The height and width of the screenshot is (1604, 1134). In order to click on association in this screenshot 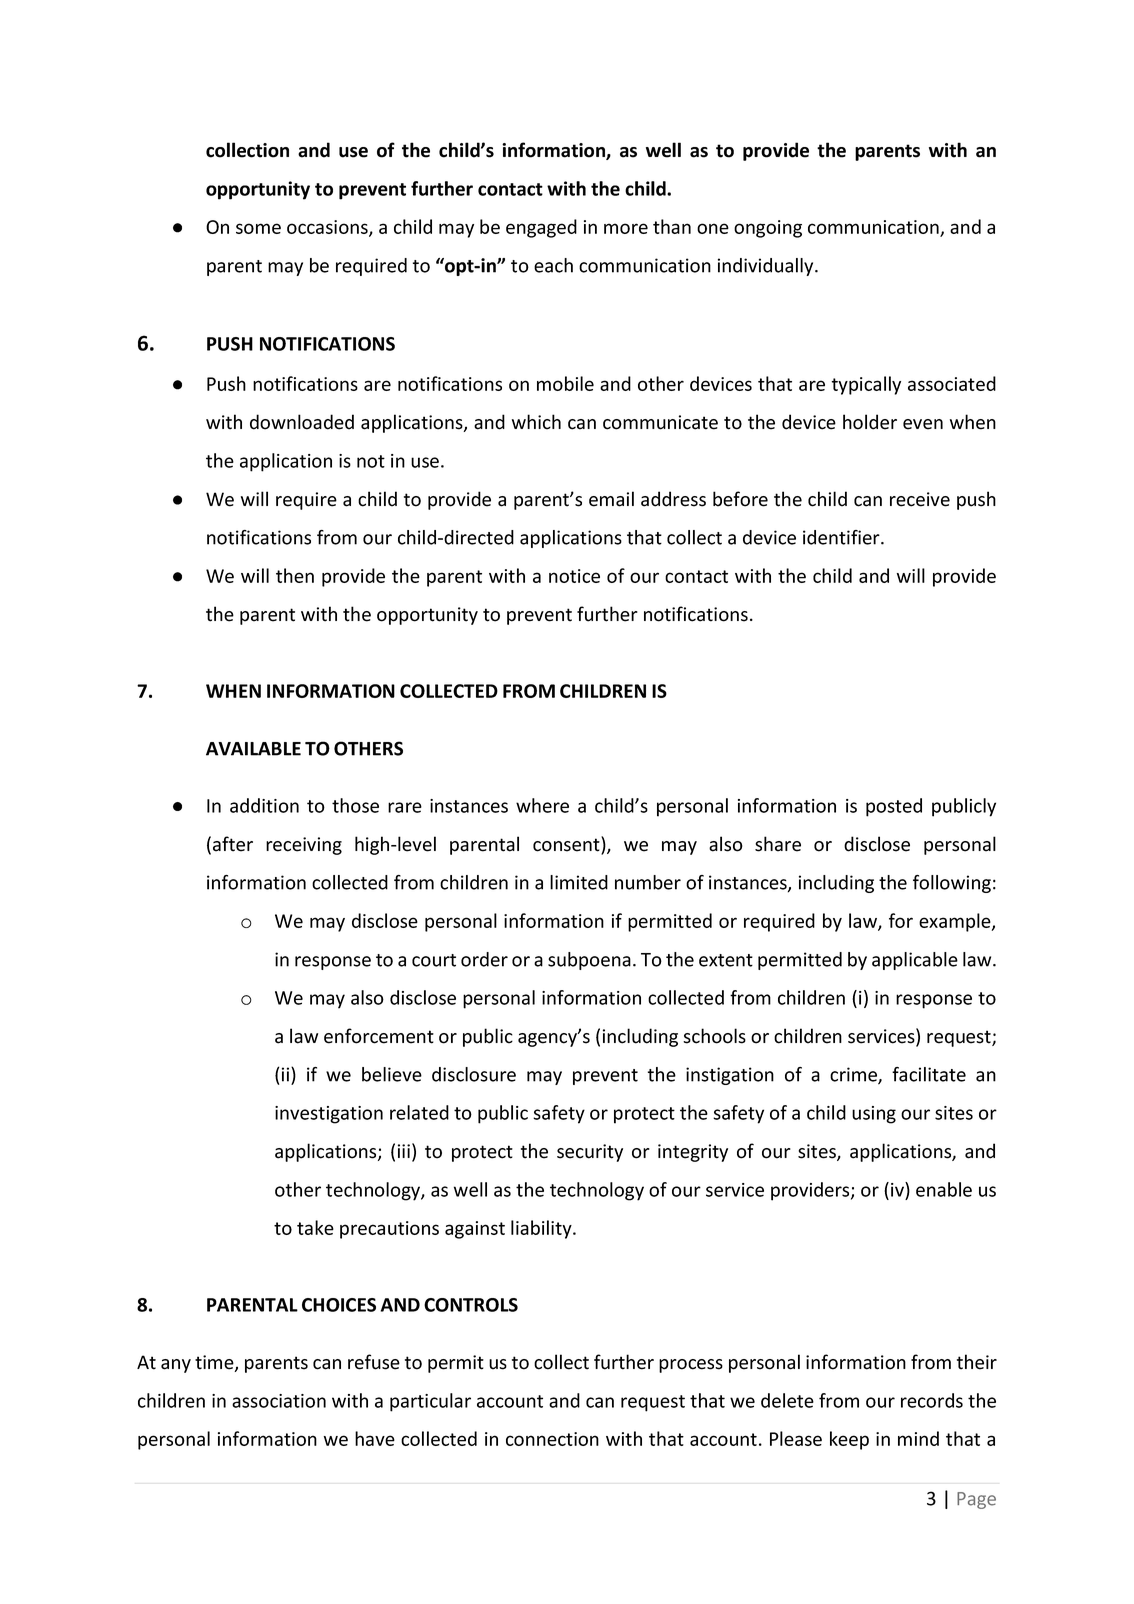, I will do `click(279, 1401)`.
